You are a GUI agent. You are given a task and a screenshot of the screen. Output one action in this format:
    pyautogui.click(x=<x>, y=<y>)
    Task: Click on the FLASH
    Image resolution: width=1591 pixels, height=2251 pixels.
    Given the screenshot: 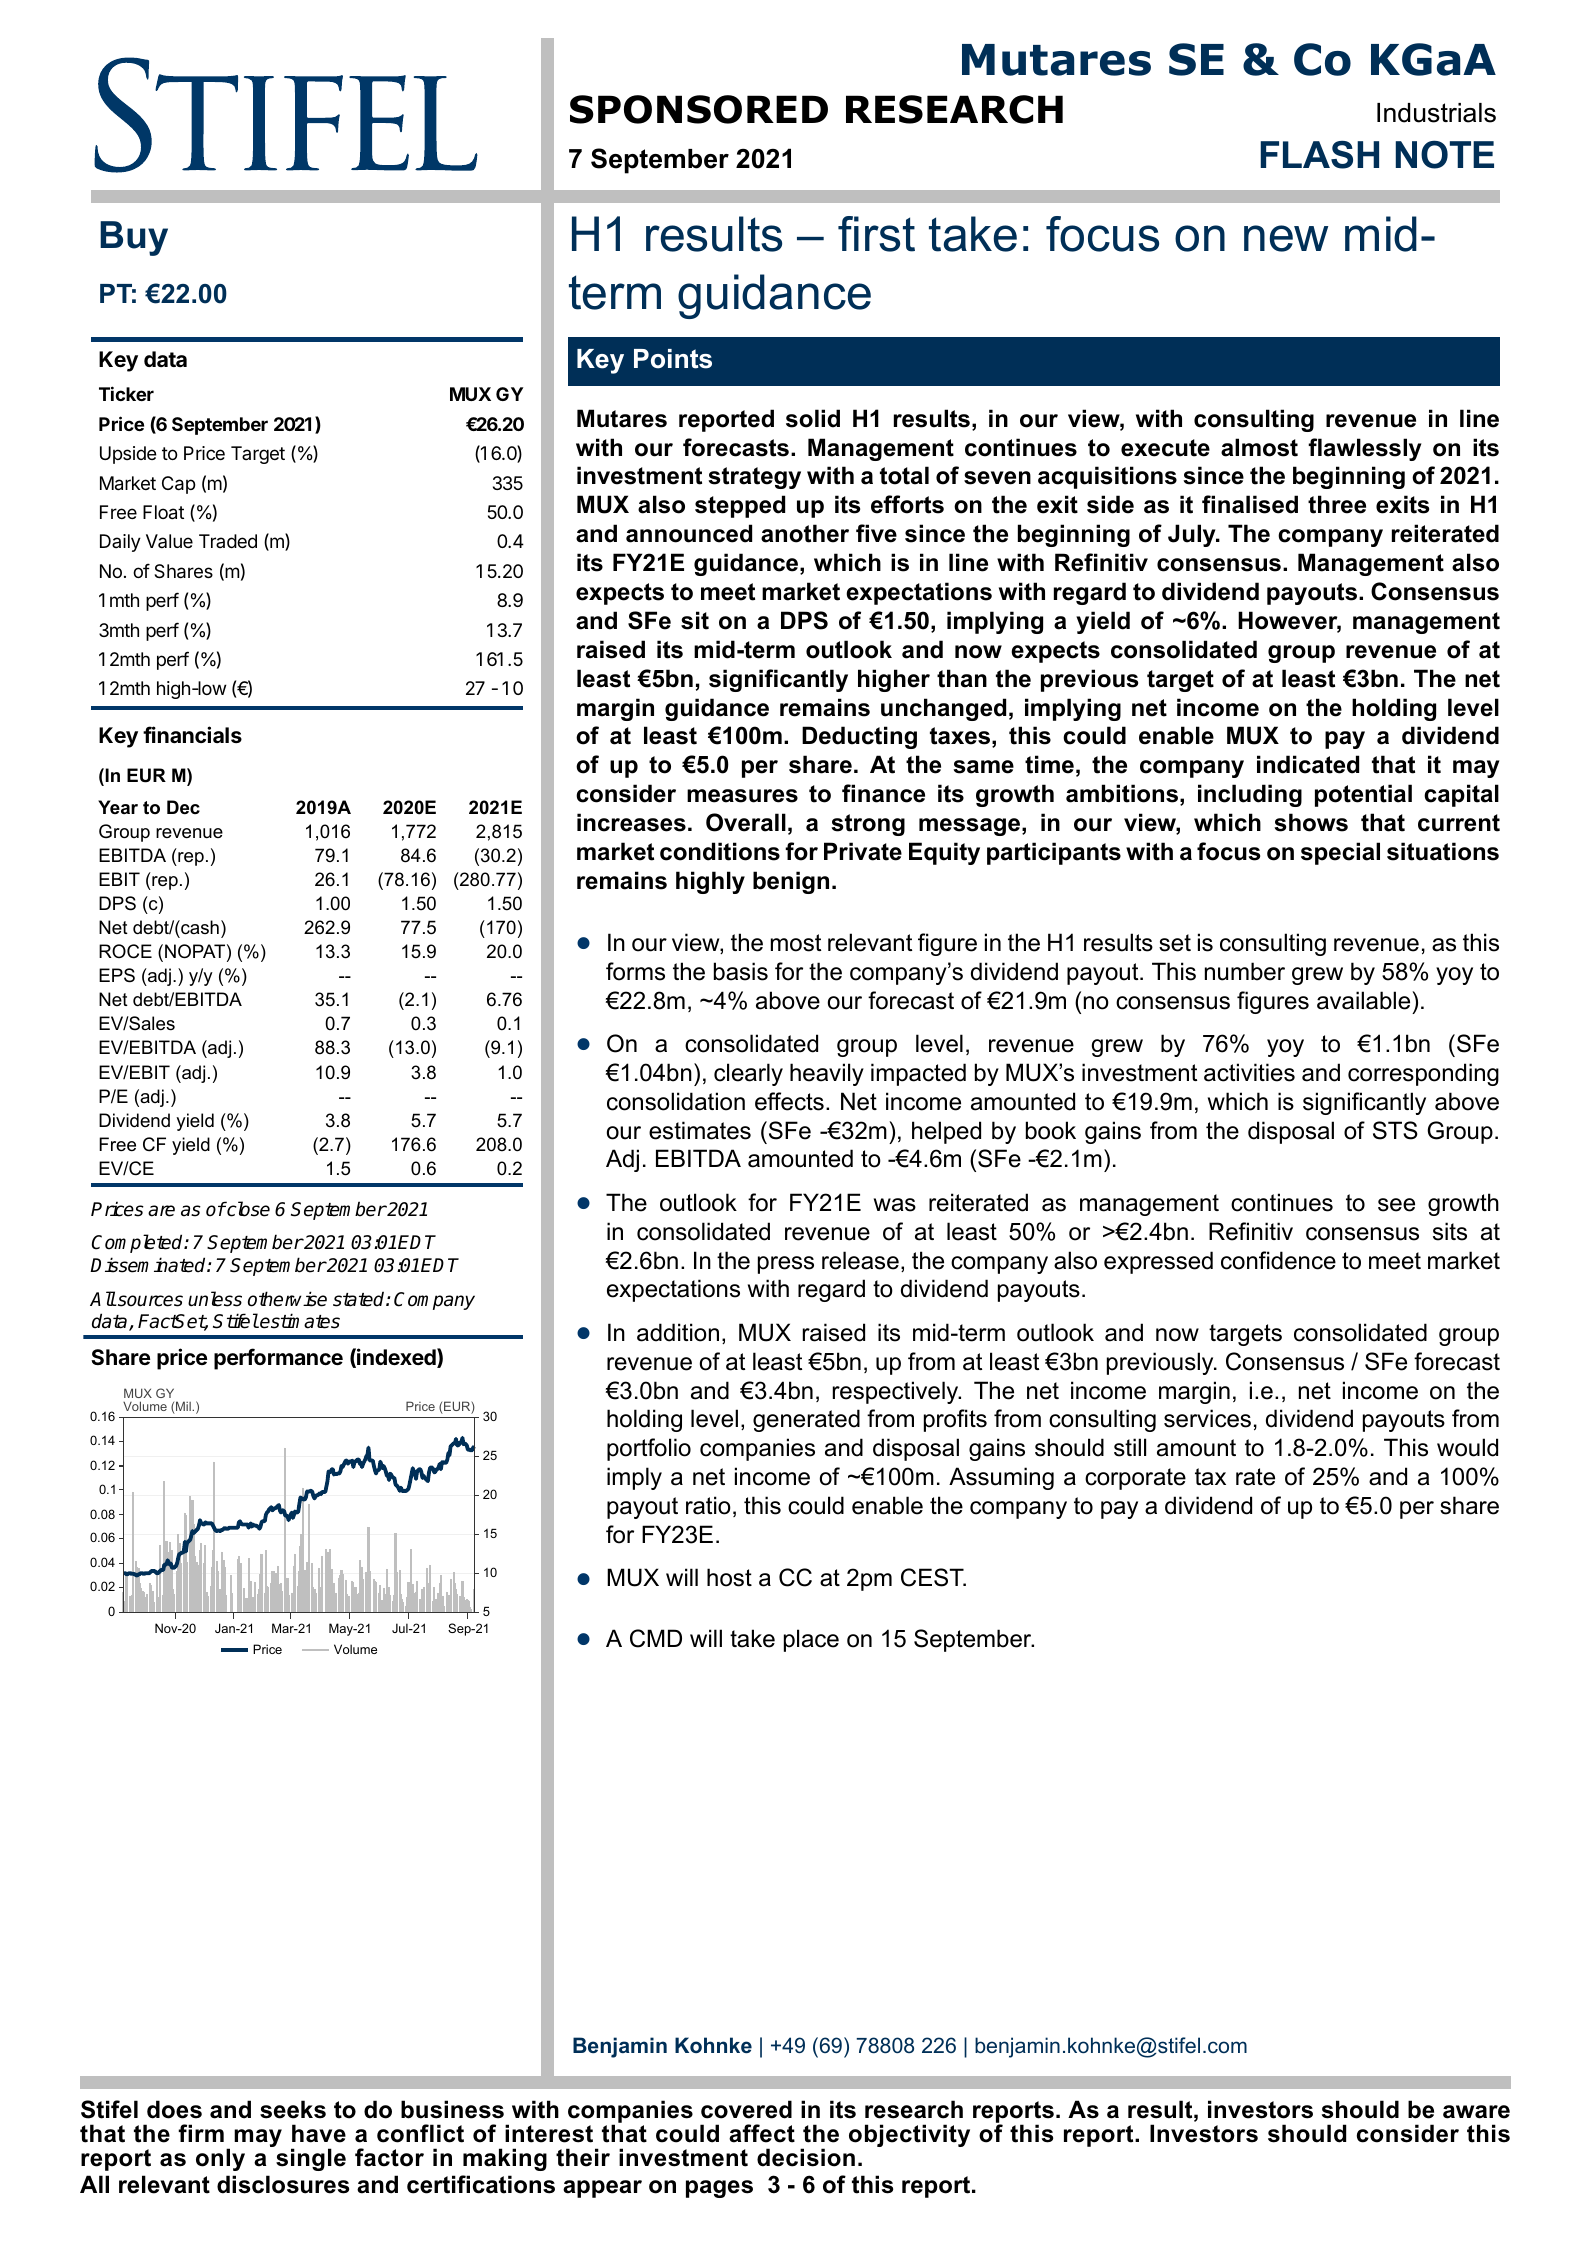 What is the action you would take?
    pyautogui.click(x=1319, y=155)
